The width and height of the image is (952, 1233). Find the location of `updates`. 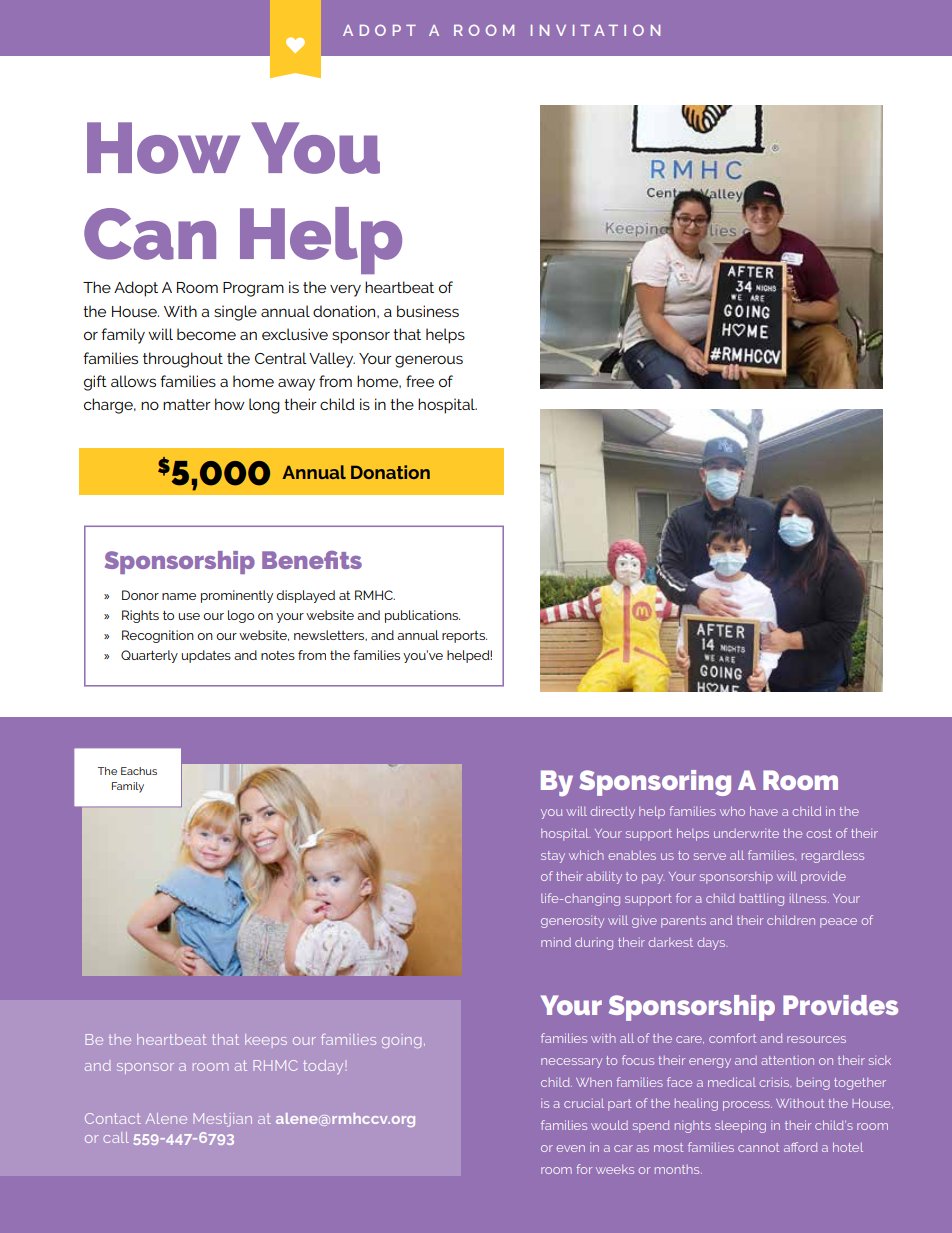

updates is located at coordinates (206, 656).
